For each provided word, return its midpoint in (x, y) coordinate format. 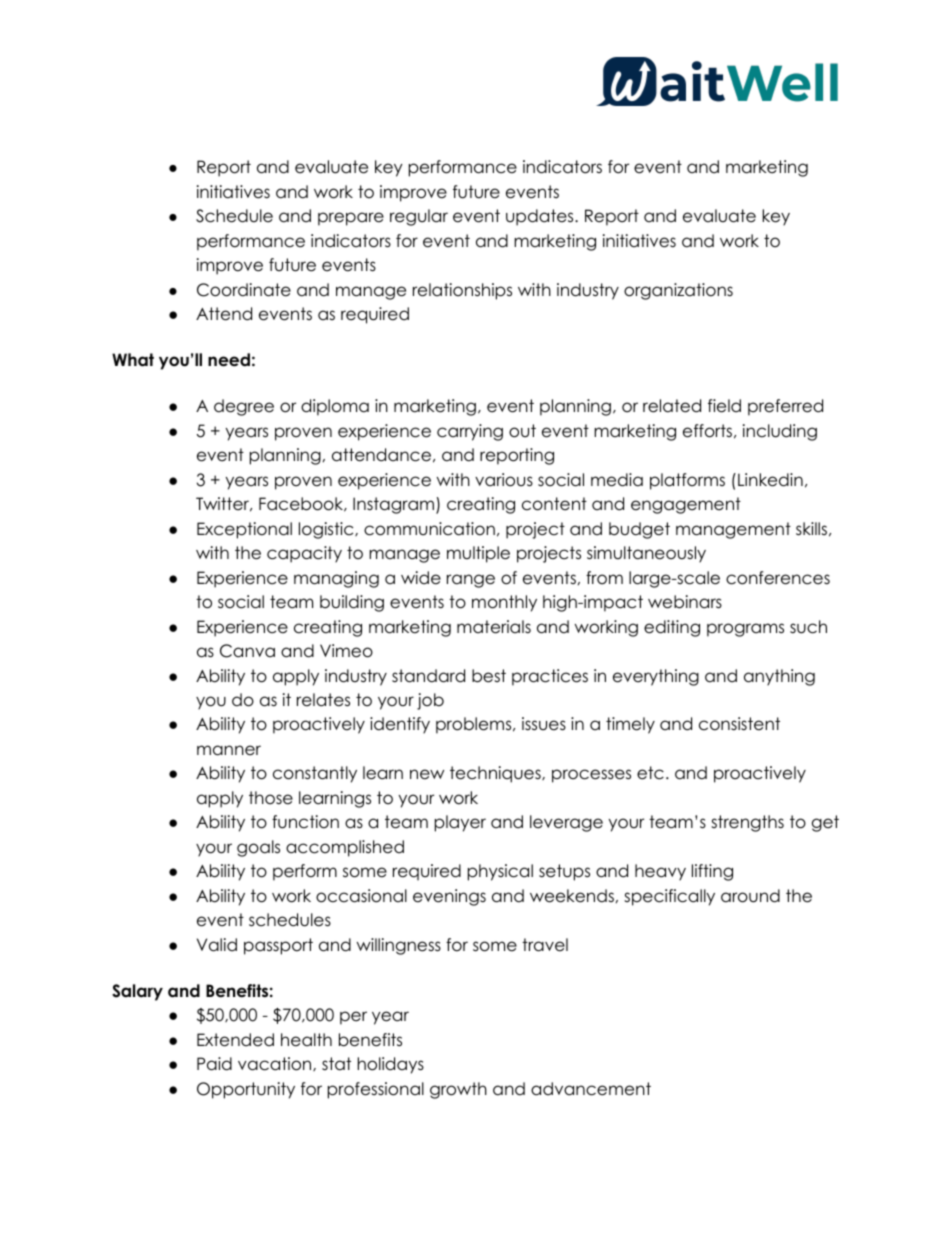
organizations (678, 291)
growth (458, 1090)
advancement (591, 1089)
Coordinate (244, 290)
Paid (214, 1064)
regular (419, 217)
